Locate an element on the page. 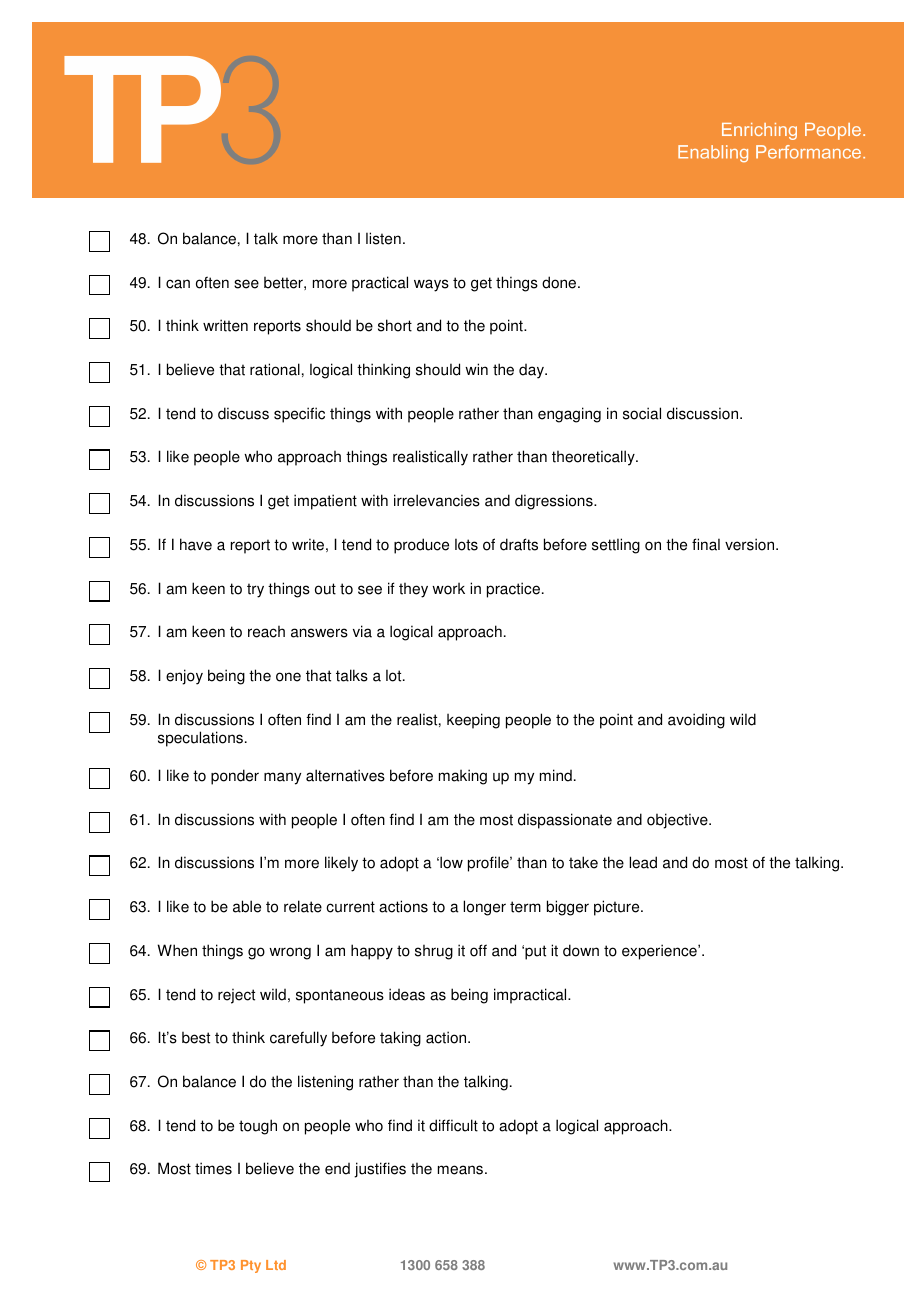 This image has width=924, height=1308. ideas is located at coordinates (407, 994).
